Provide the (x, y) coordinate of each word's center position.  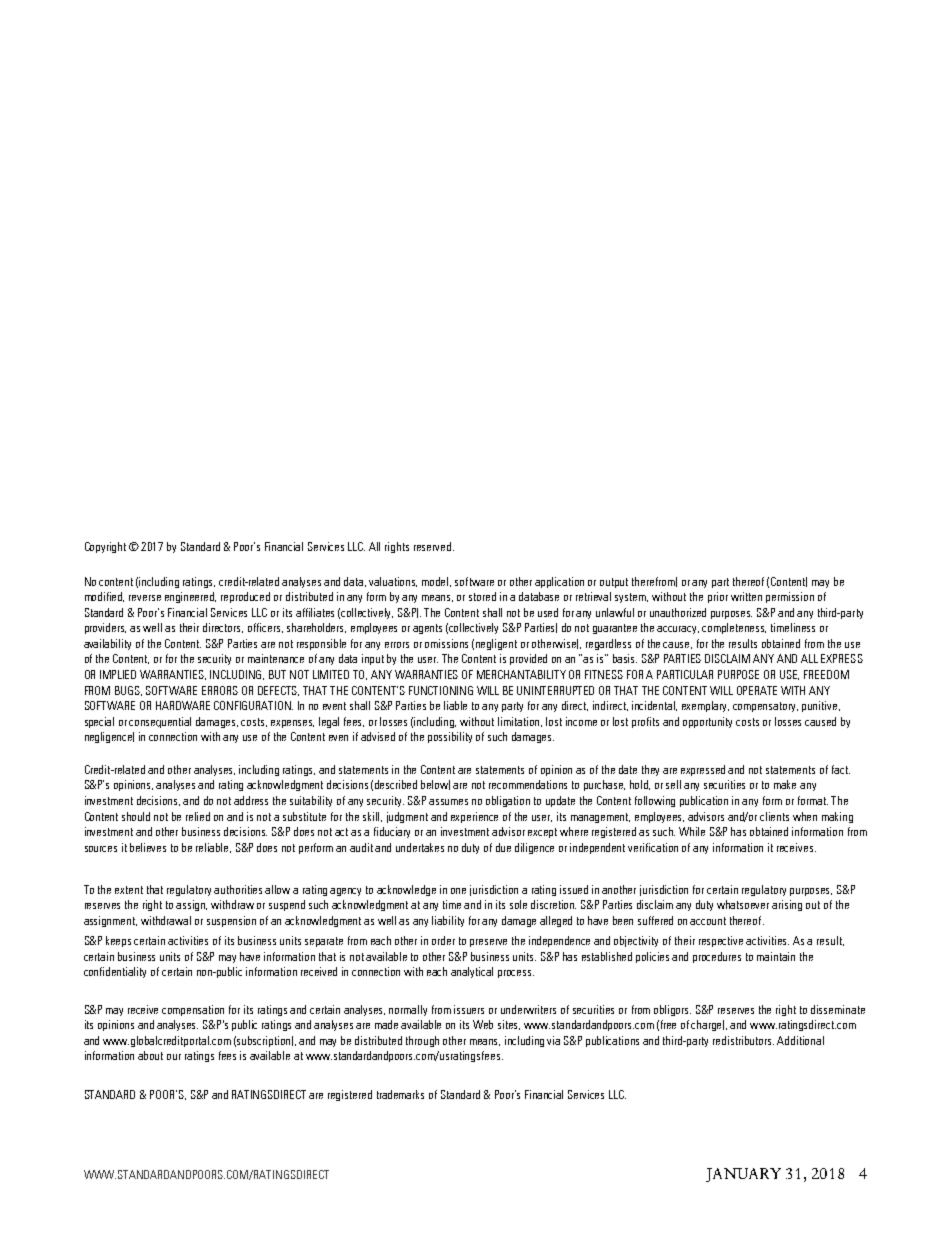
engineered (190, 597)
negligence (109, 737)
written (746, 596)
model (436, 582)
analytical (472, 972)
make (785, 784)
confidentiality (115, 972)
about (150, 1055)
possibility (450, 737)
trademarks (400, 1094)
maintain (776, 956)
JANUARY (743, 1175)
